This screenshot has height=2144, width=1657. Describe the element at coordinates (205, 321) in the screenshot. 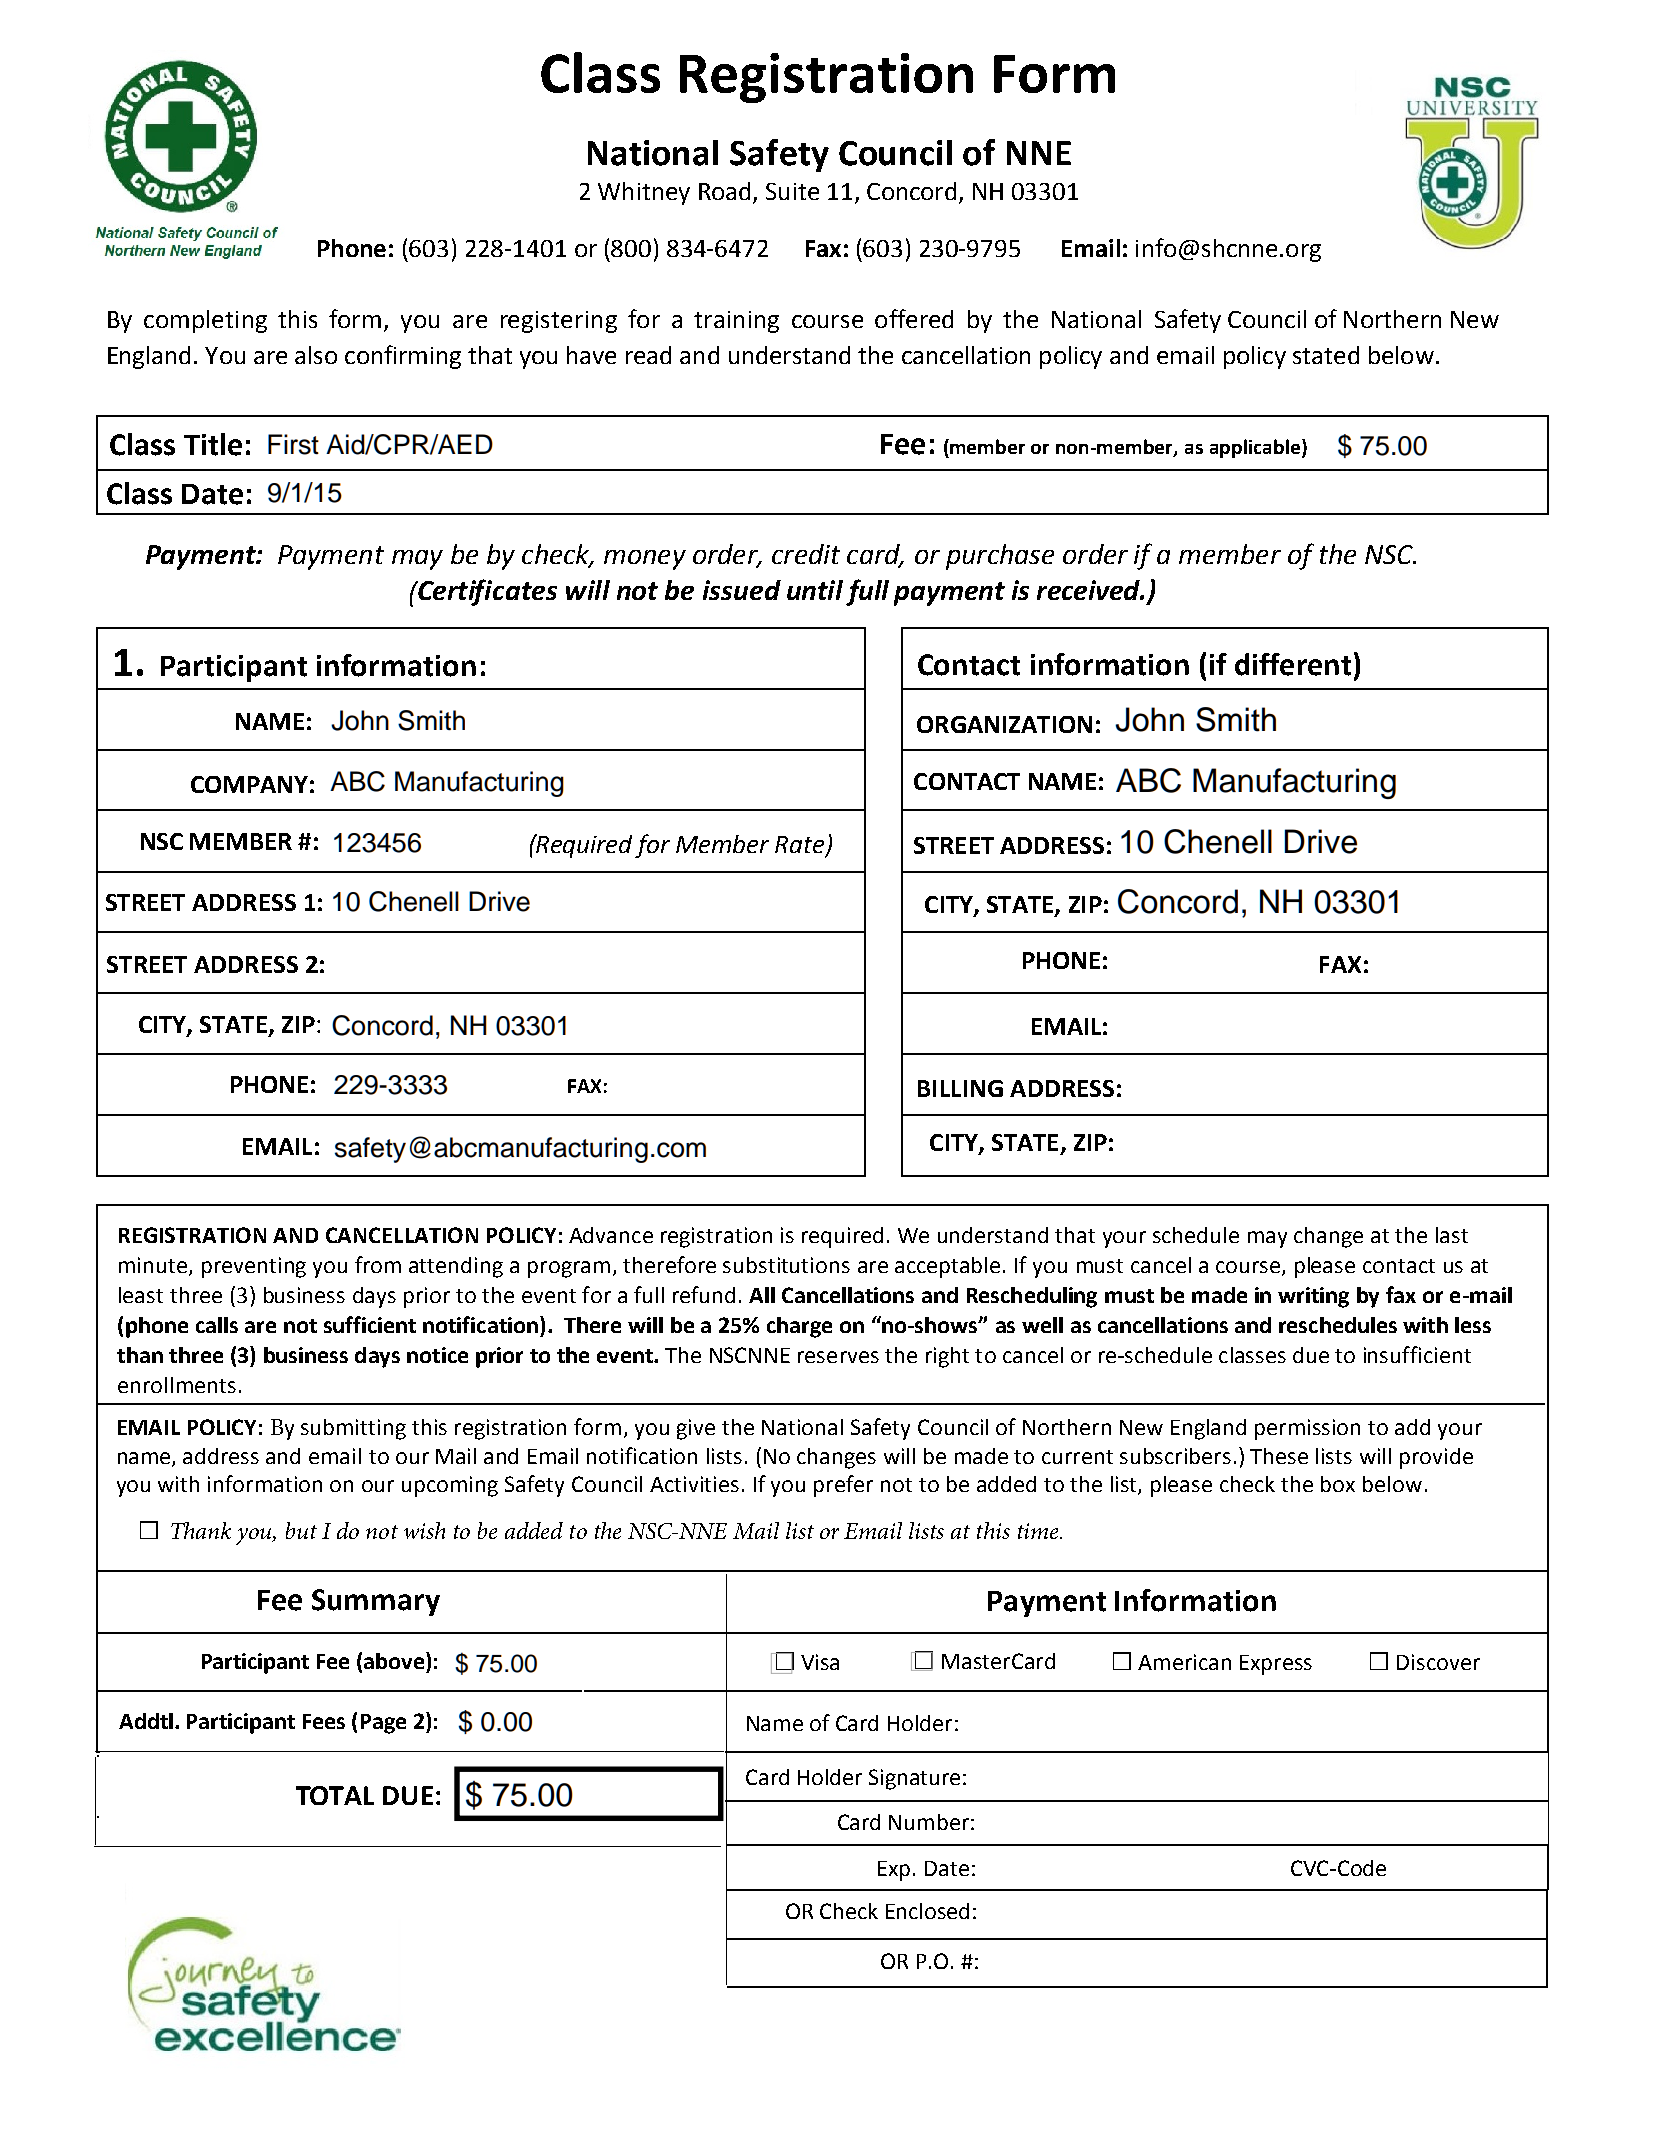

I see `completing` at that location.
